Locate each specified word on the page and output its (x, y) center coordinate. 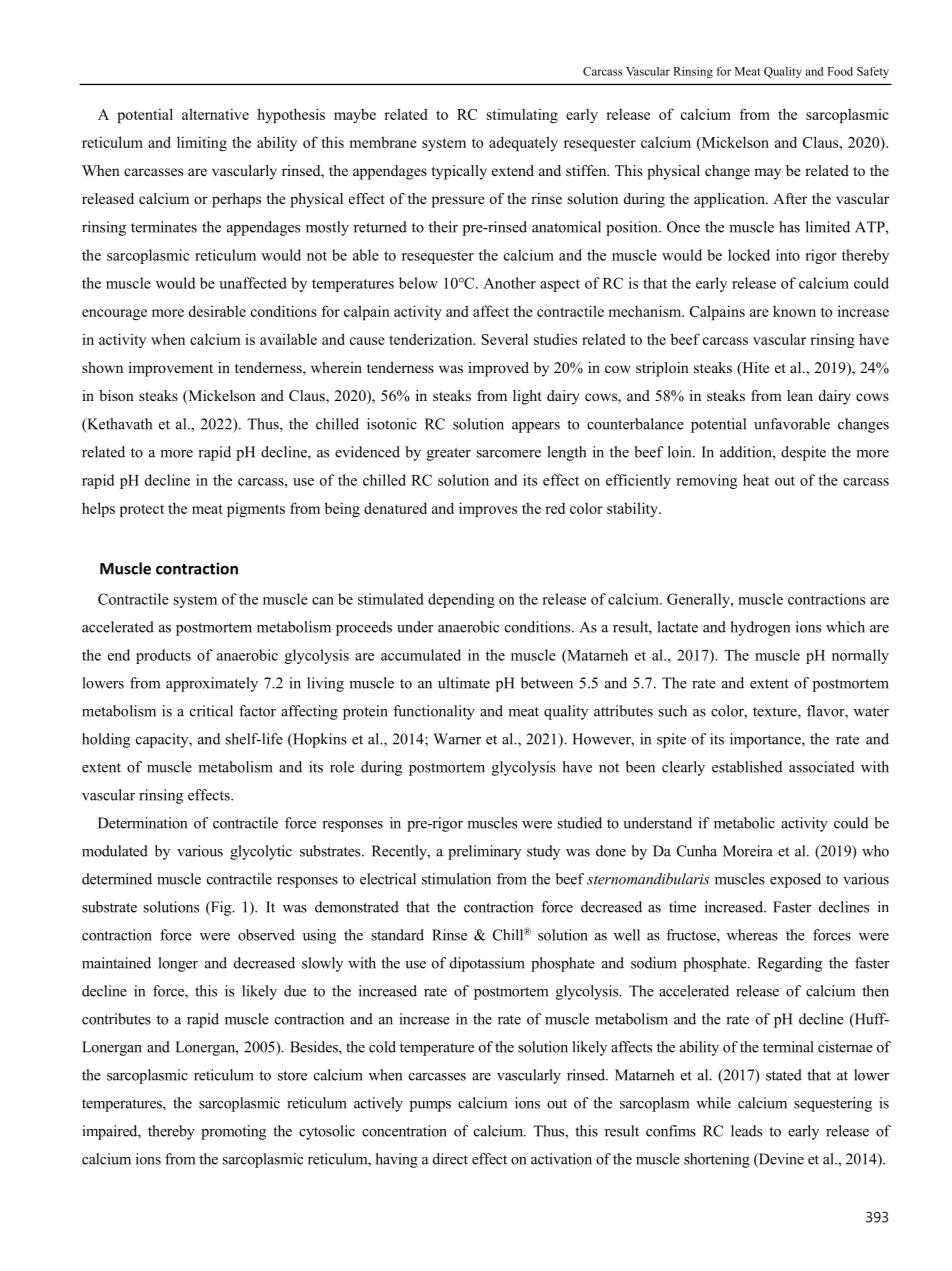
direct (450, 1159)
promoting (233, 1132)
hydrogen (760, 628)
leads (746, 1131)
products (163, 656)
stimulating (522, 116)
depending (461, 600)
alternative (215, 114)
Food (840, 71)
